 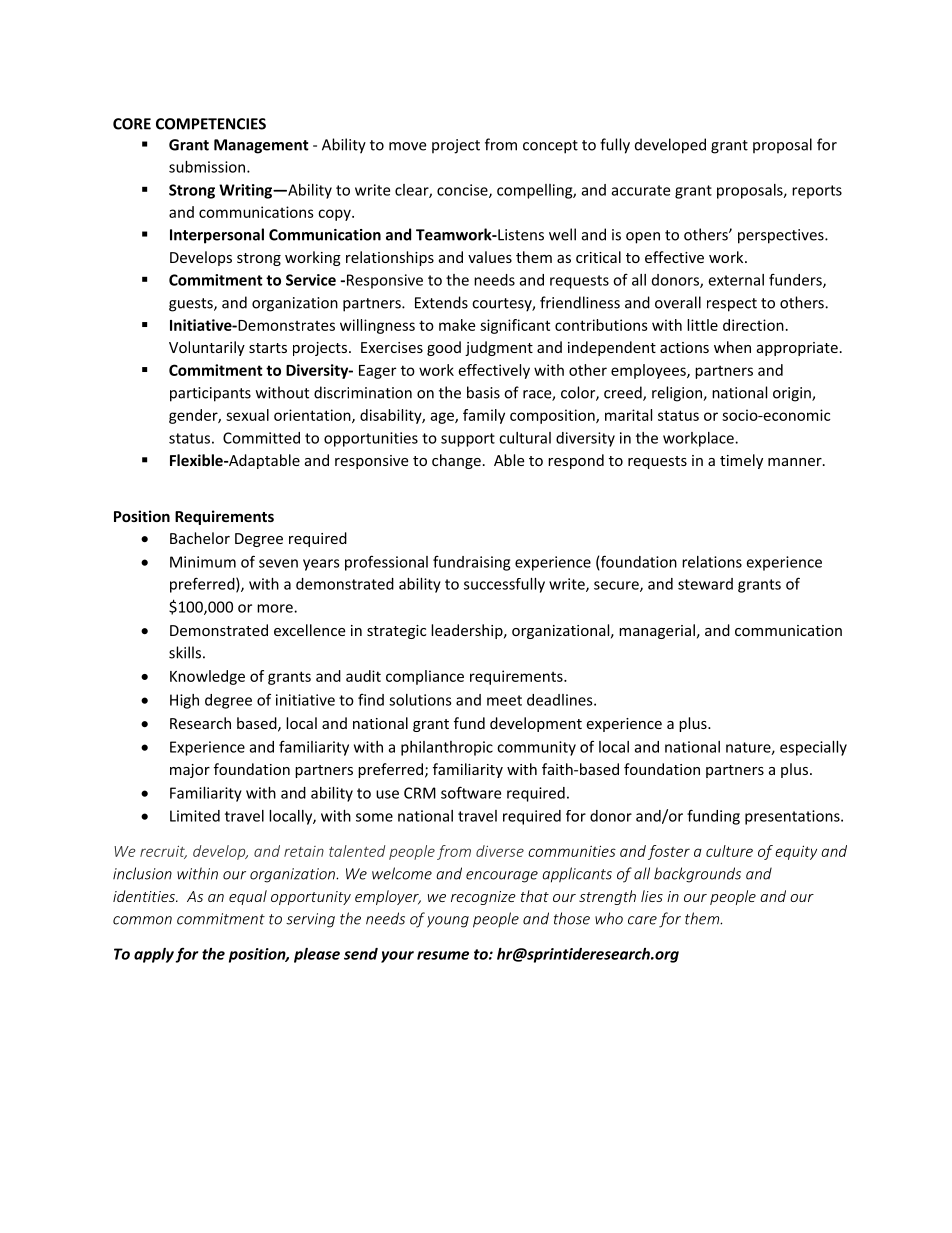 I want to click on submission, so click(x=208, y=167).
